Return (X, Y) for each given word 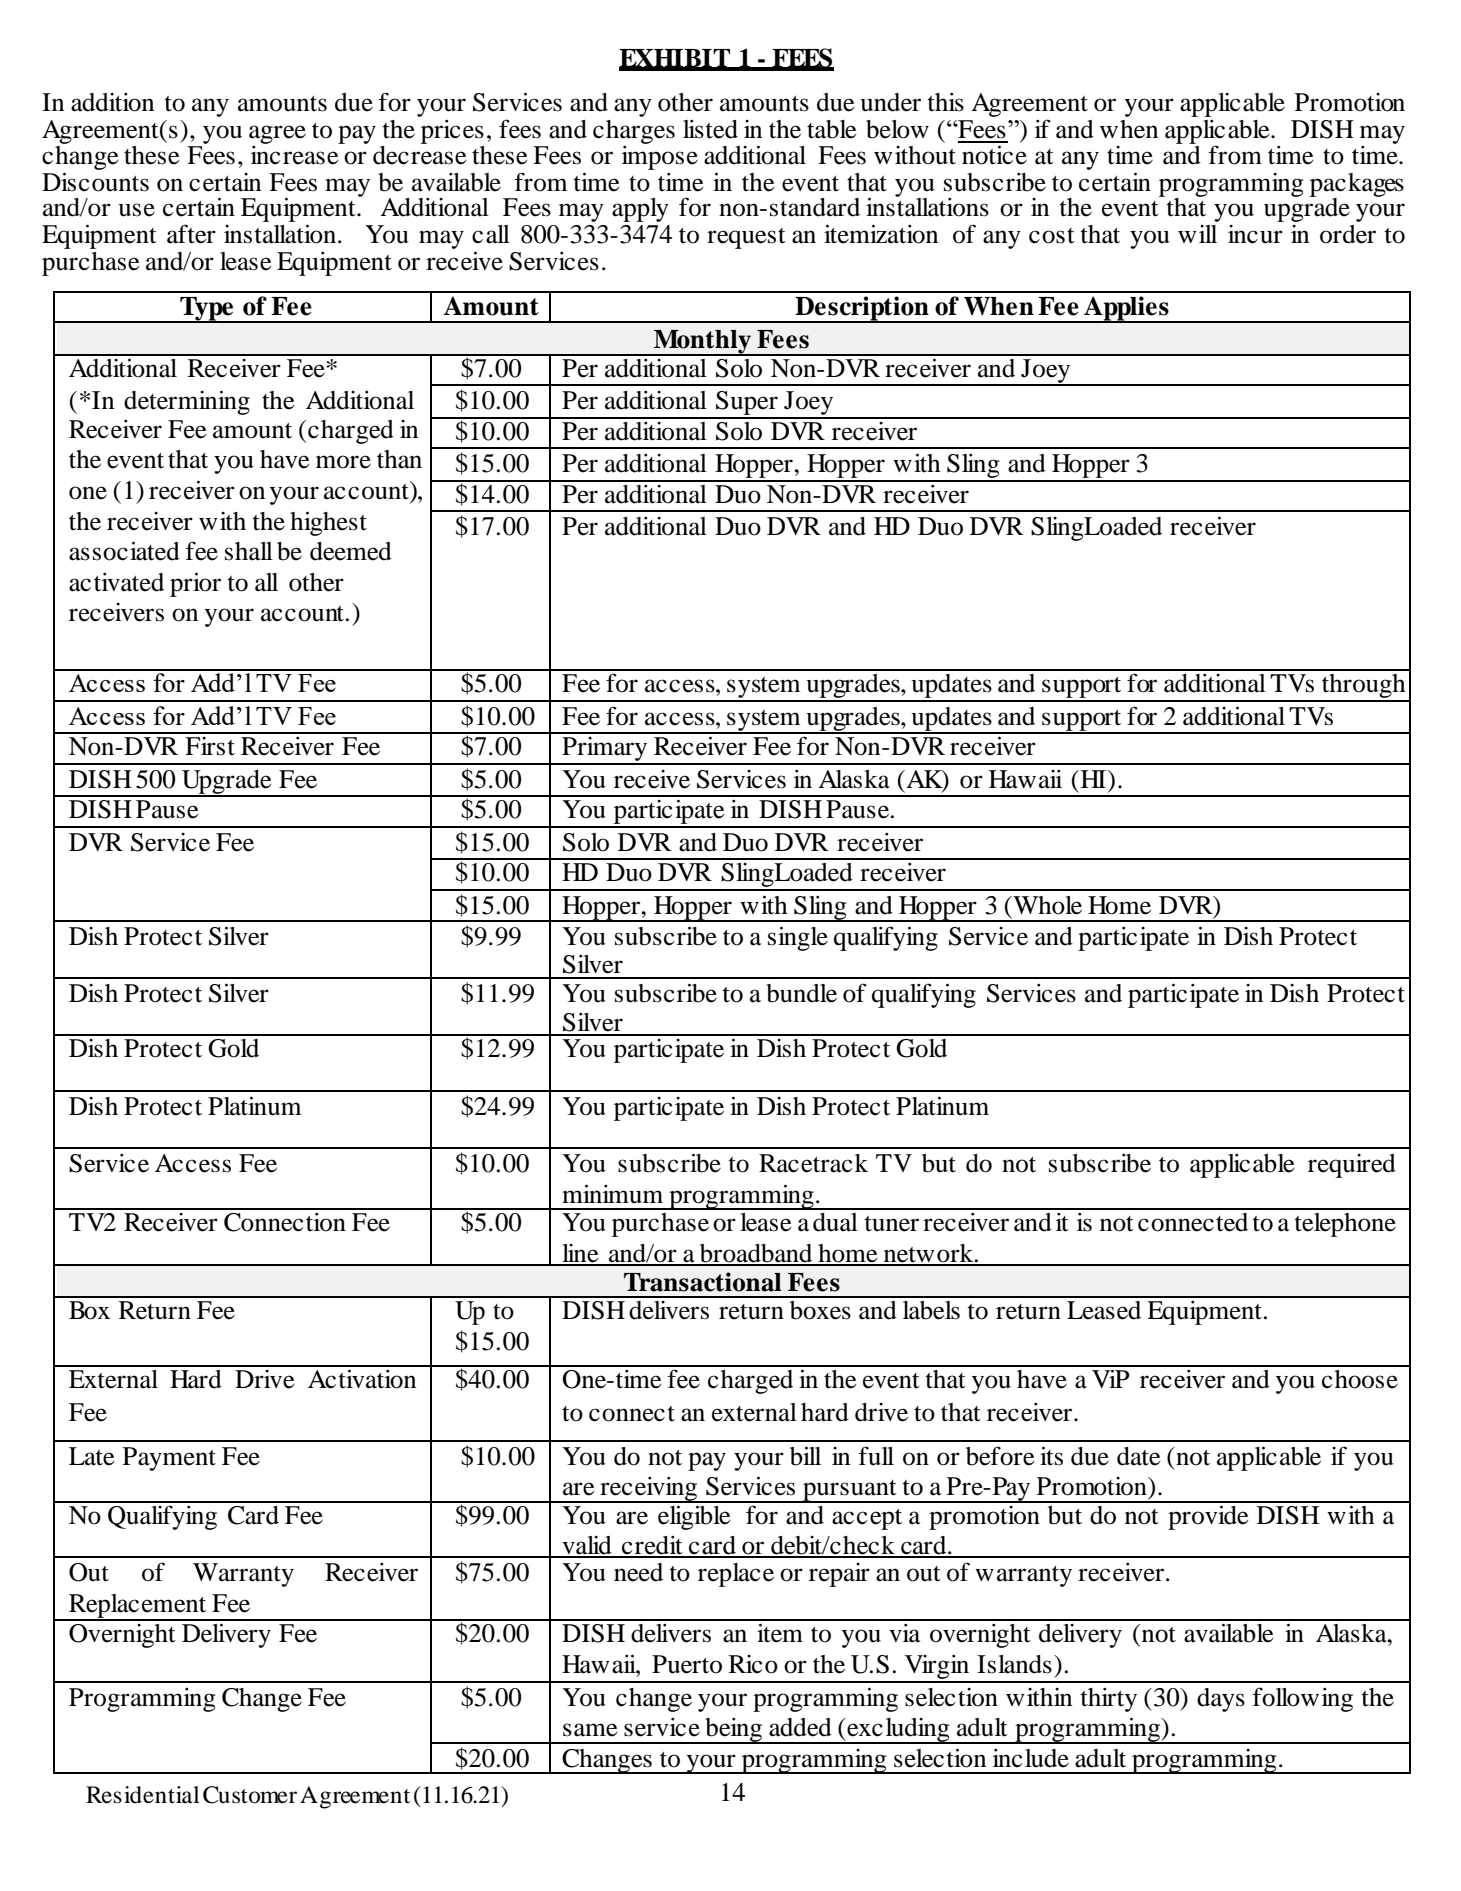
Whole (1046, 905)
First (210, 746)
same (590, 1730)
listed (710, 129)
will (1197, 234)
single (798, 938)
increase (294, 155)
